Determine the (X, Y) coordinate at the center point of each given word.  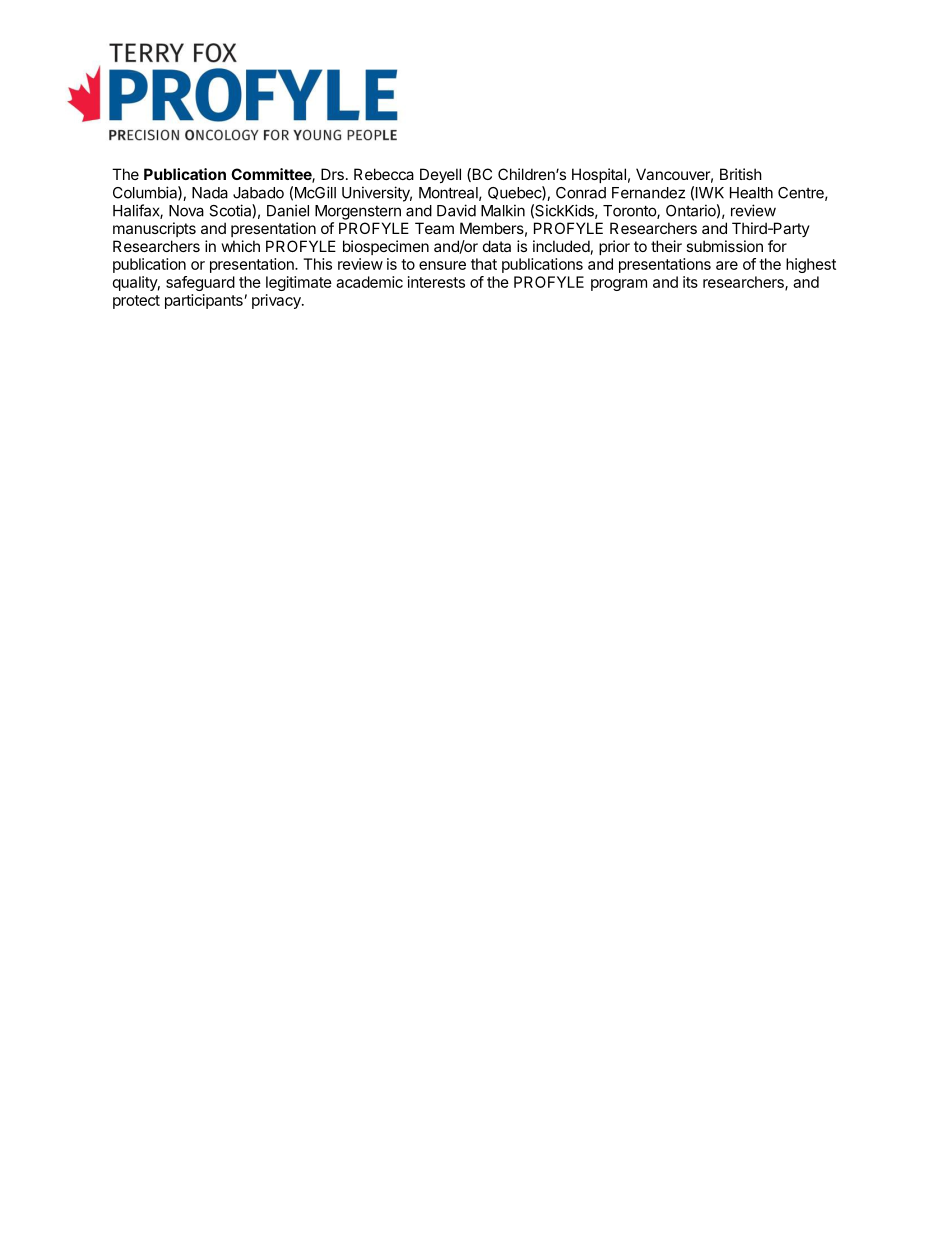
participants (204, 301)
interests (436, 282)
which (241, 246)
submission (724, 246)
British (741, 174)
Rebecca (384, 174)
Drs (332, 174)
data (497, 246)
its (690, 282)
